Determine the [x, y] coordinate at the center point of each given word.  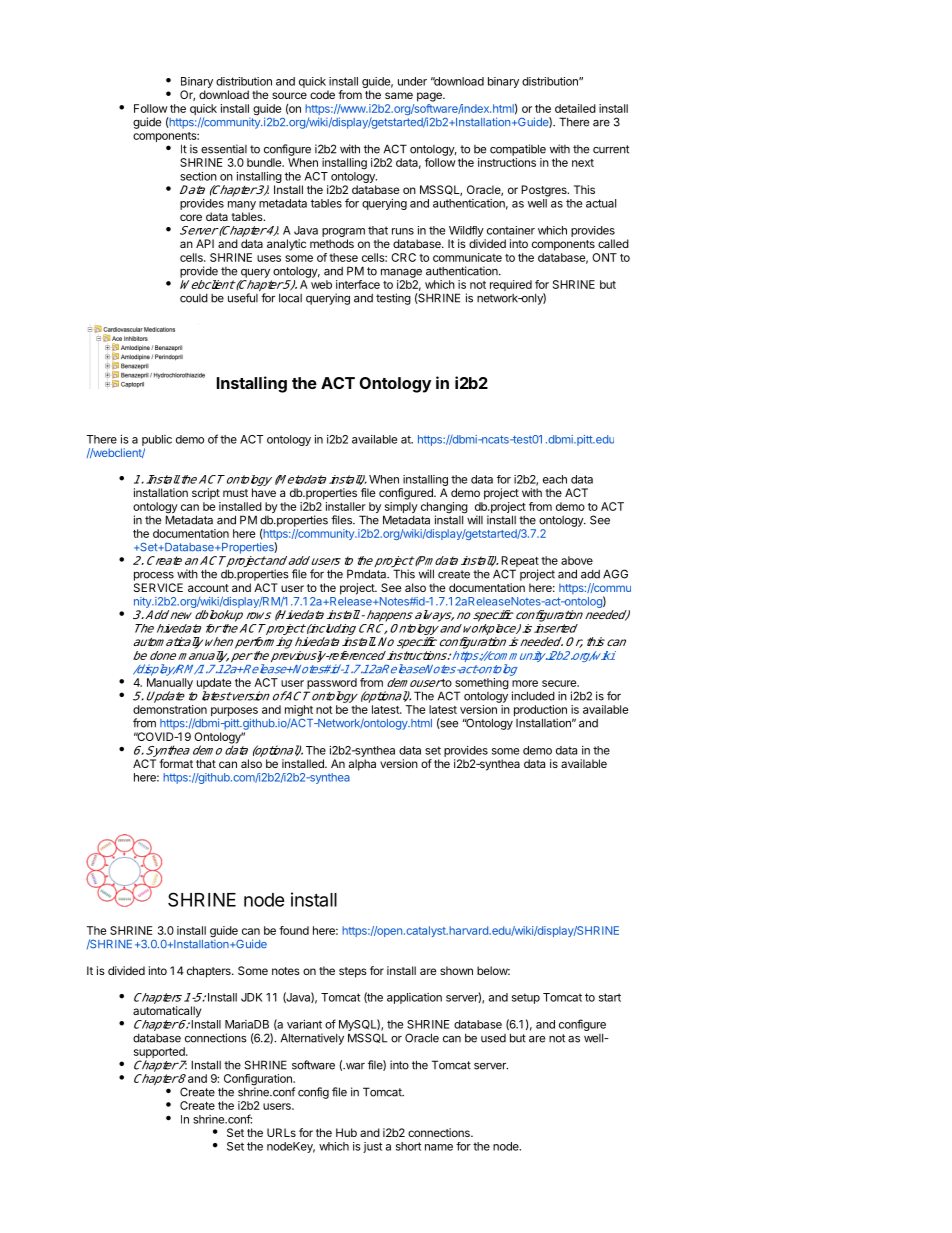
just [372, 1147]
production [540, 712]
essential [224, 149]
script [206, 494]
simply [400, 509]
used [493, 1038]
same [399, 95]
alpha [362, 765]
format [176, 763]
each [555, 479]
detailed [575, 108]
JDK [251, 997]
